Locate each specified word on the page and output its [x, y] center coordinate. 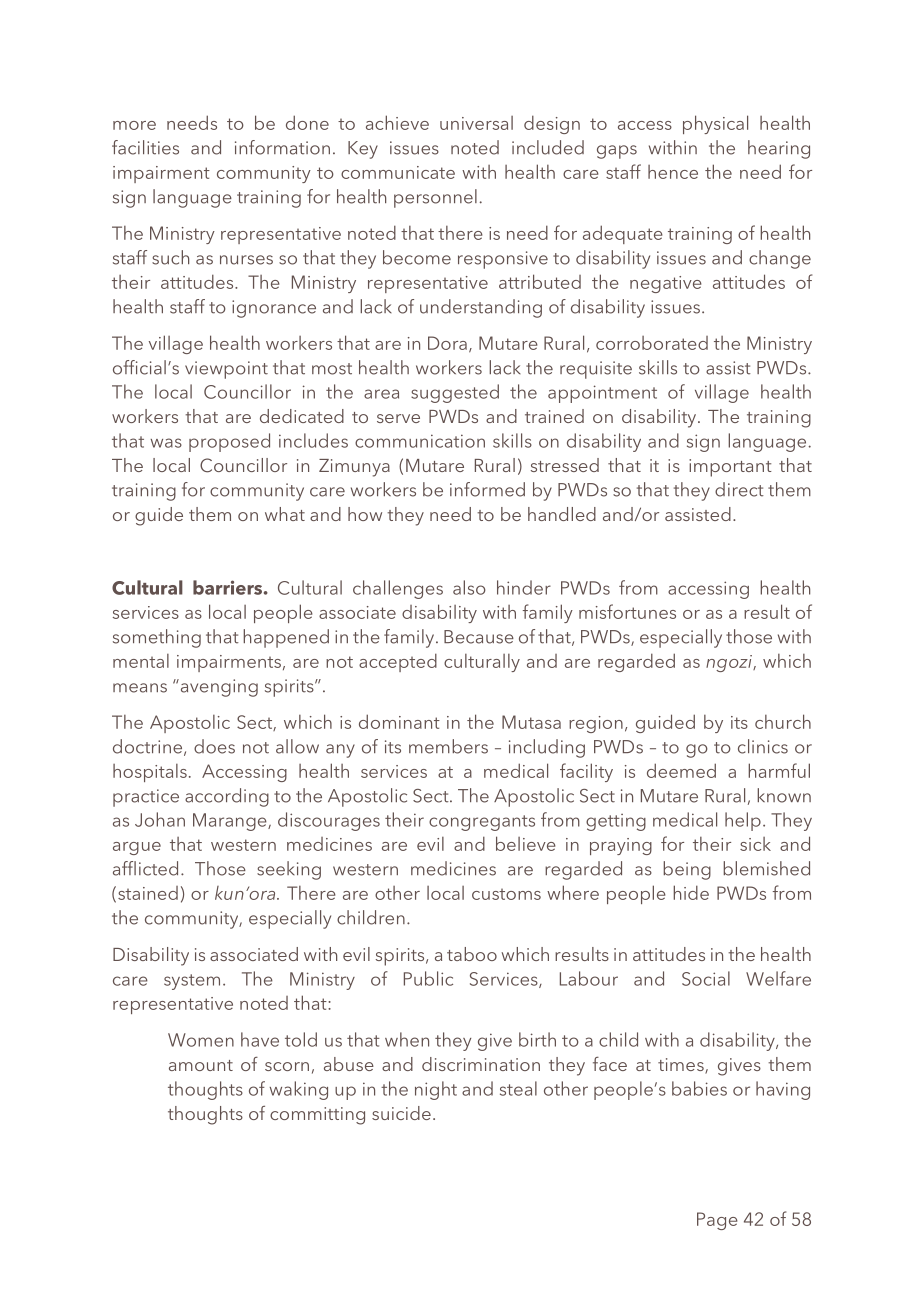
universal [476, 123]
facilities [145, 147]
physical [715, 124]
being [687, 870]
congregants [482, 823]
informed [487, 489]
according [227, 797]
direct [739, 489]
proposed [229, 442]
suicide [401, 1113]
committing [317, 1116]
